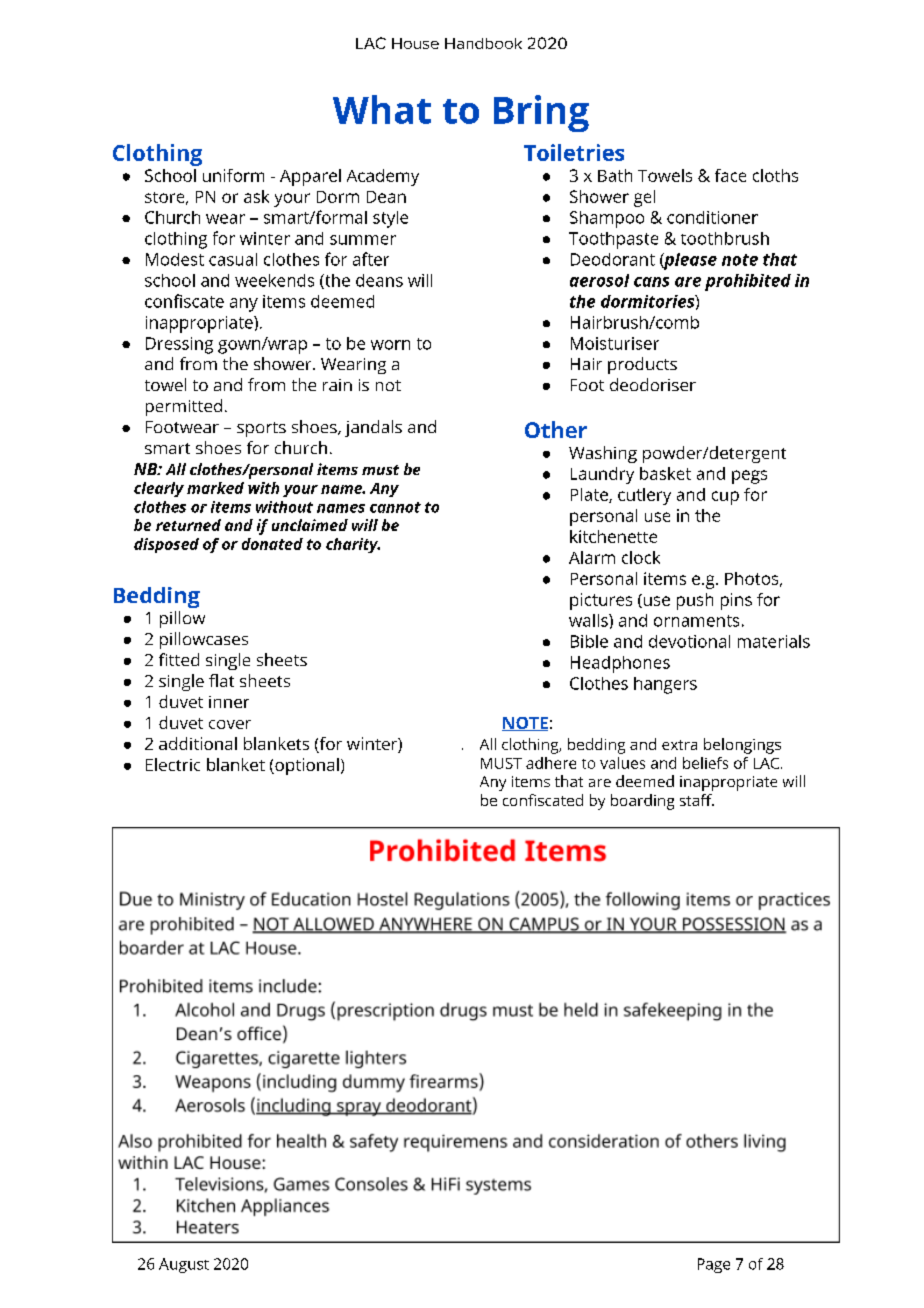  What do you see at coordinates (184, 1265) in the image?
I see `August` at bounding box center [184, 1265].
